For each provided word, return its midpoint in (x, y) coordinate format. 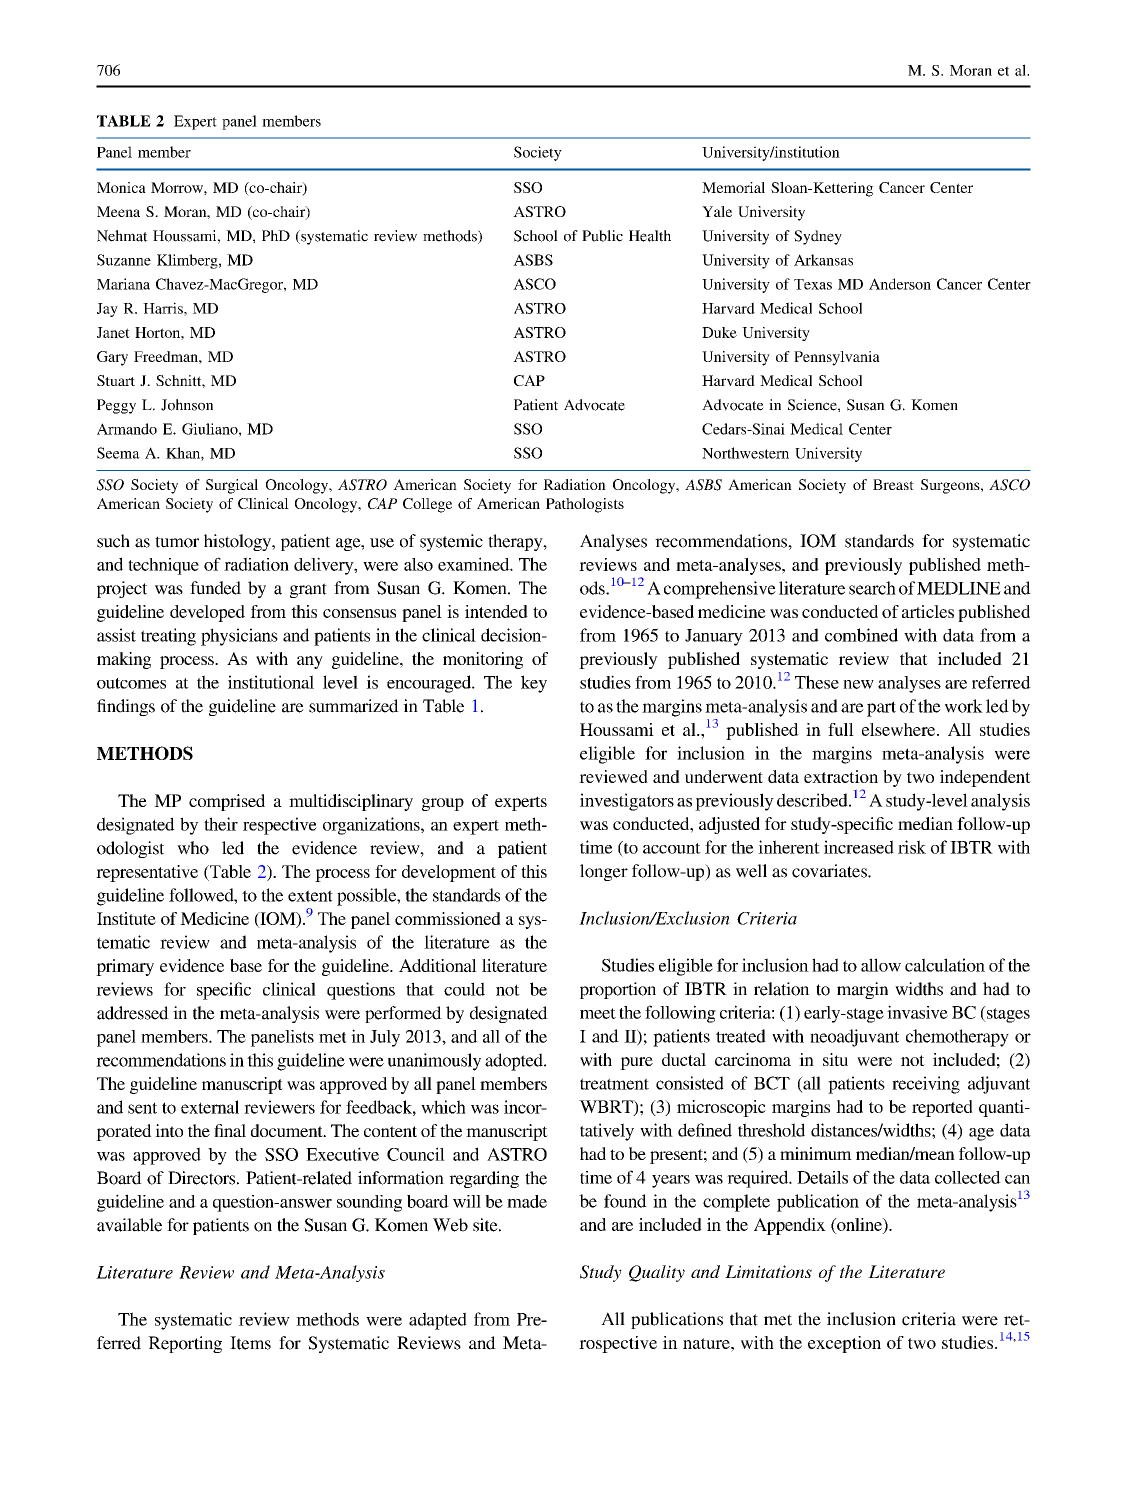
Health (650, 236)
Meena (118, 211)
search (872, 588)
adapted (438, 1321)
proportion (618, 990)
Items (250, 1343)
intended (496, 611)
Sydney (818, 237)
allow (881, 965)
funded (215, 588)
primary (125, 967)
